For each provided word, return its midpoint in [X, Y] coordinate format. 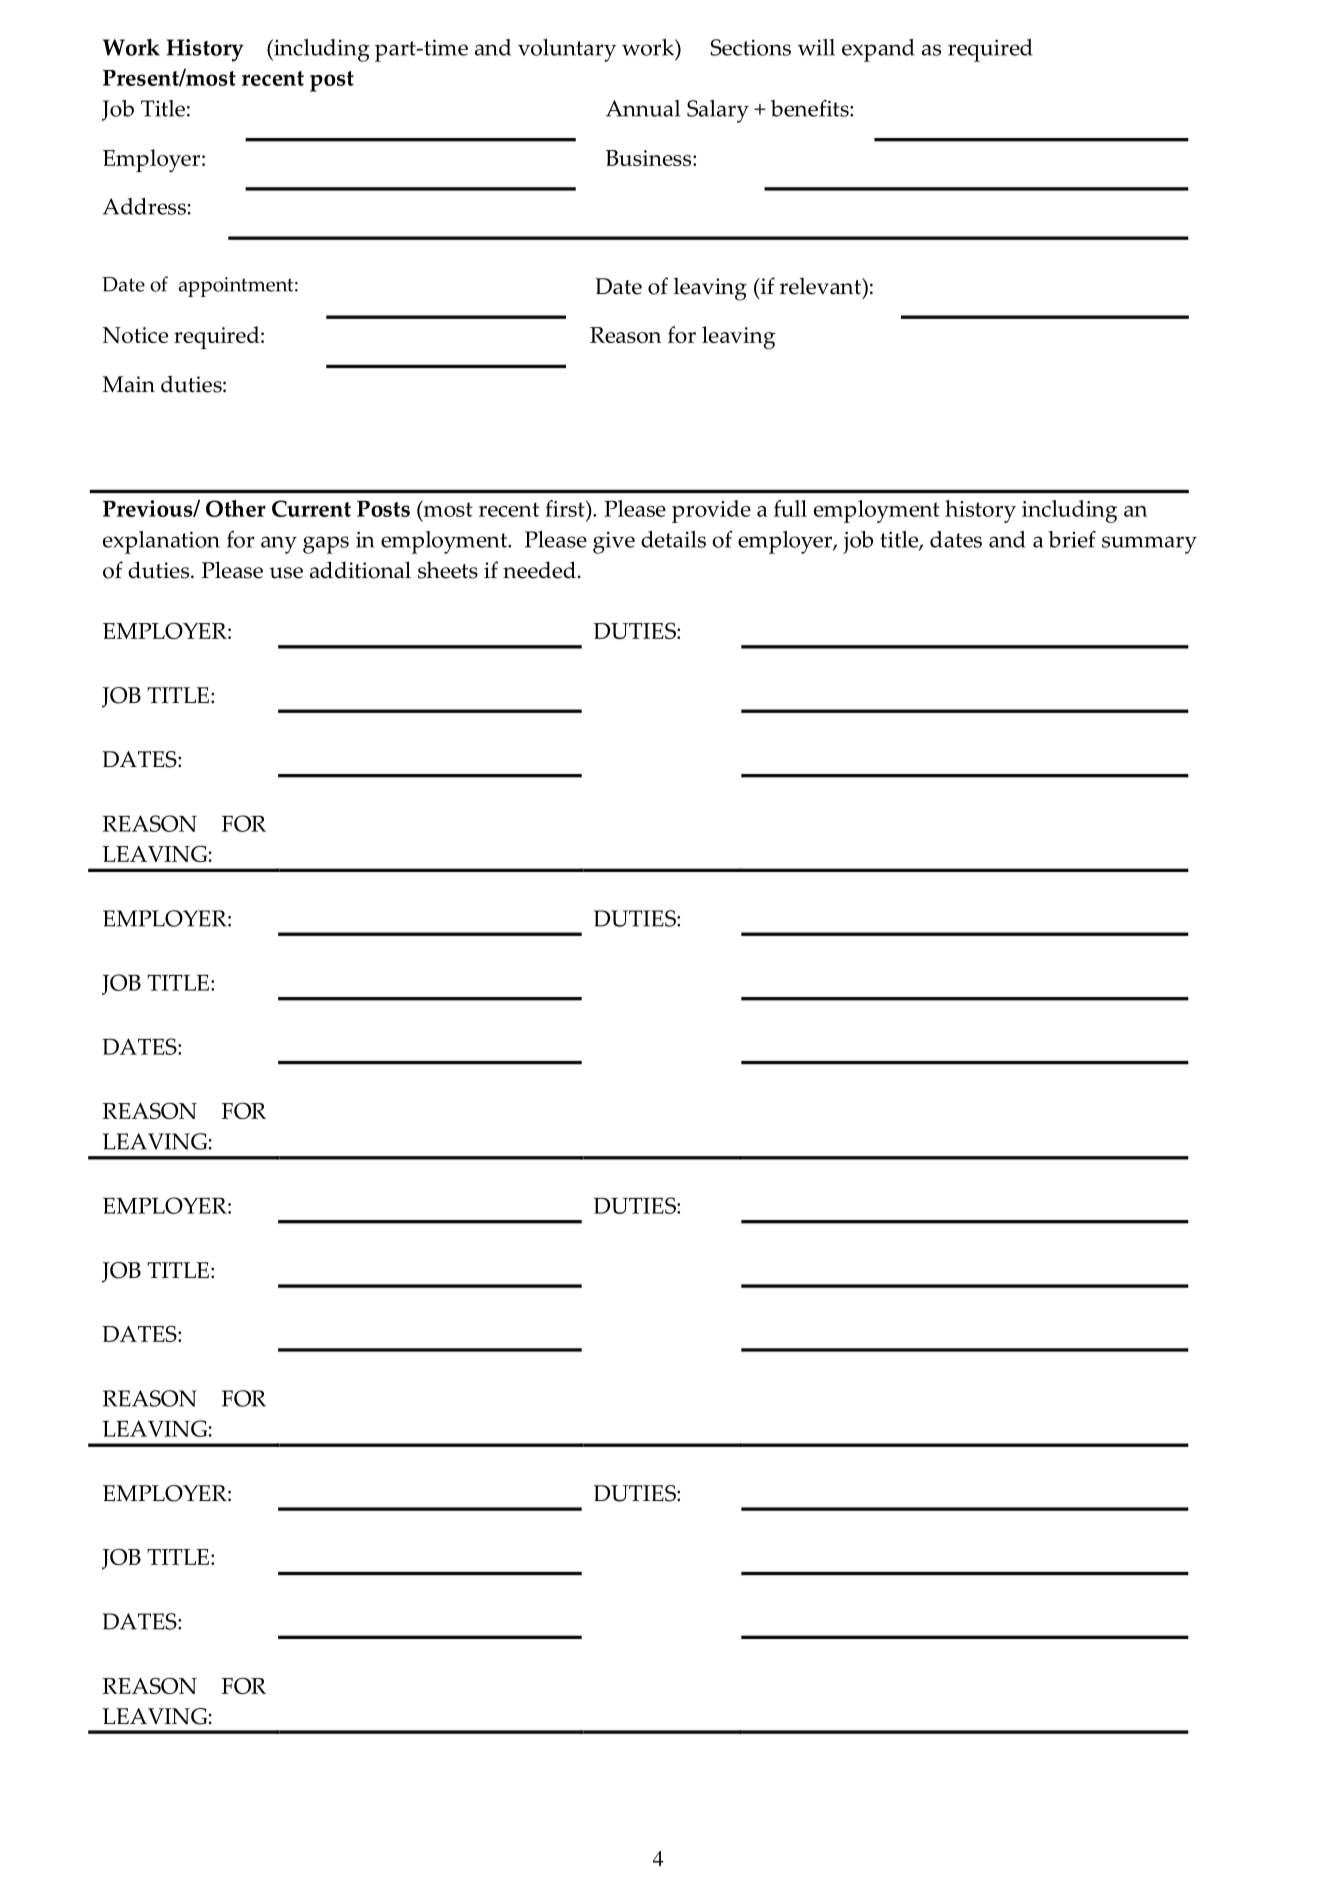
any [279, 545]
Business [650, 158]
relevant [822, 286]
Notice [135, 335]
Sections [750, 47]
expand [878, 50]
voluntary [567, 50]
